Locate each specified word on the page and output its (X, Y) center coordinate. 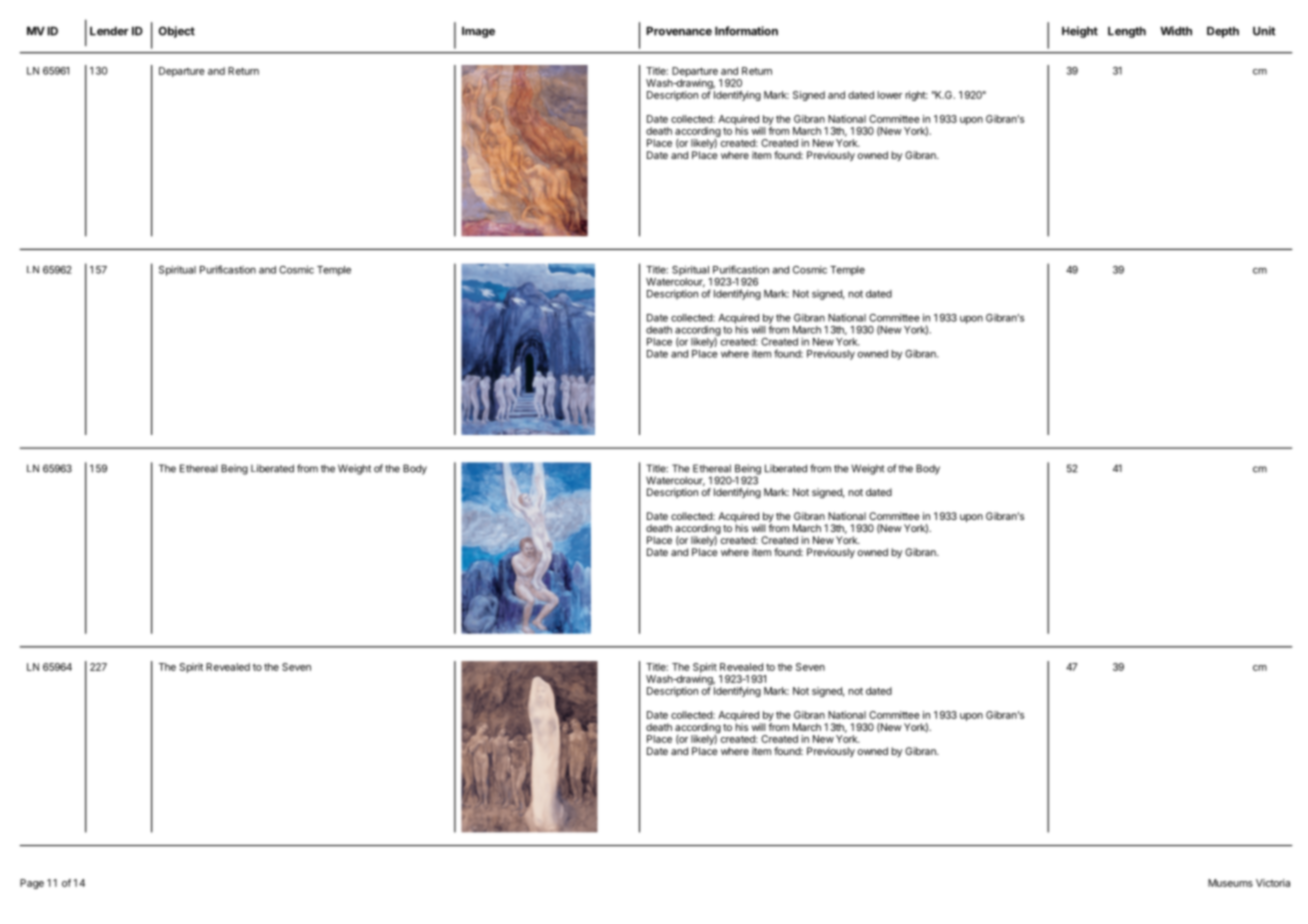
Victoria (1273, 883)
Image (478, 32)
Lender (109, 31)
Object (177, 32)
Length (1127, 32)
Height (1080, 32)
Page (32, 884)
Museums (1230, 883)
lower (889, 95)
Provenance (679, 31)
